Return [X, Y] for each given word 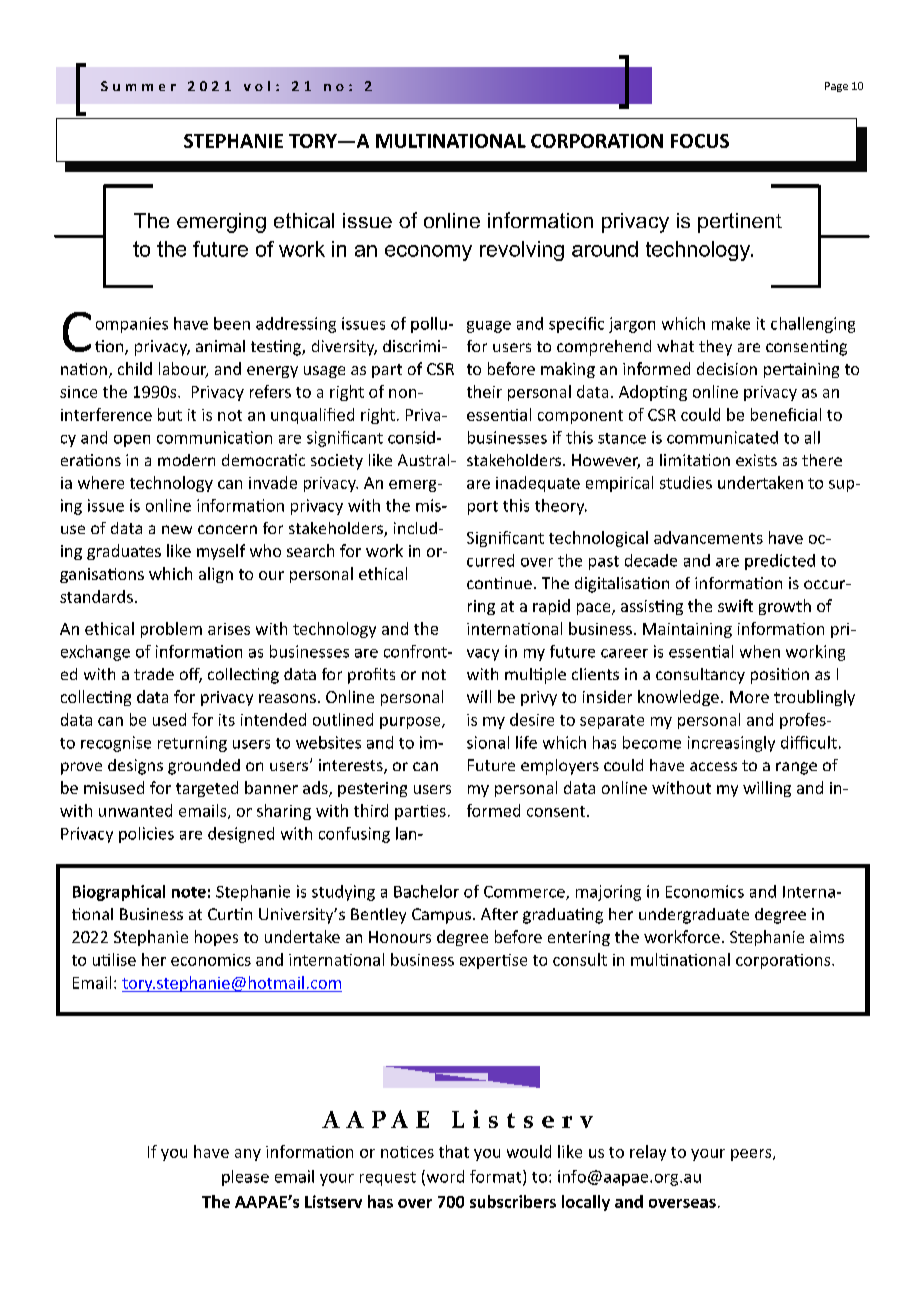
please [245, 1178]
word [444, 1177]
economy [428, 253]
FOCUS [700, 141]
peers [752, 1155]
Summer [138, 86]
